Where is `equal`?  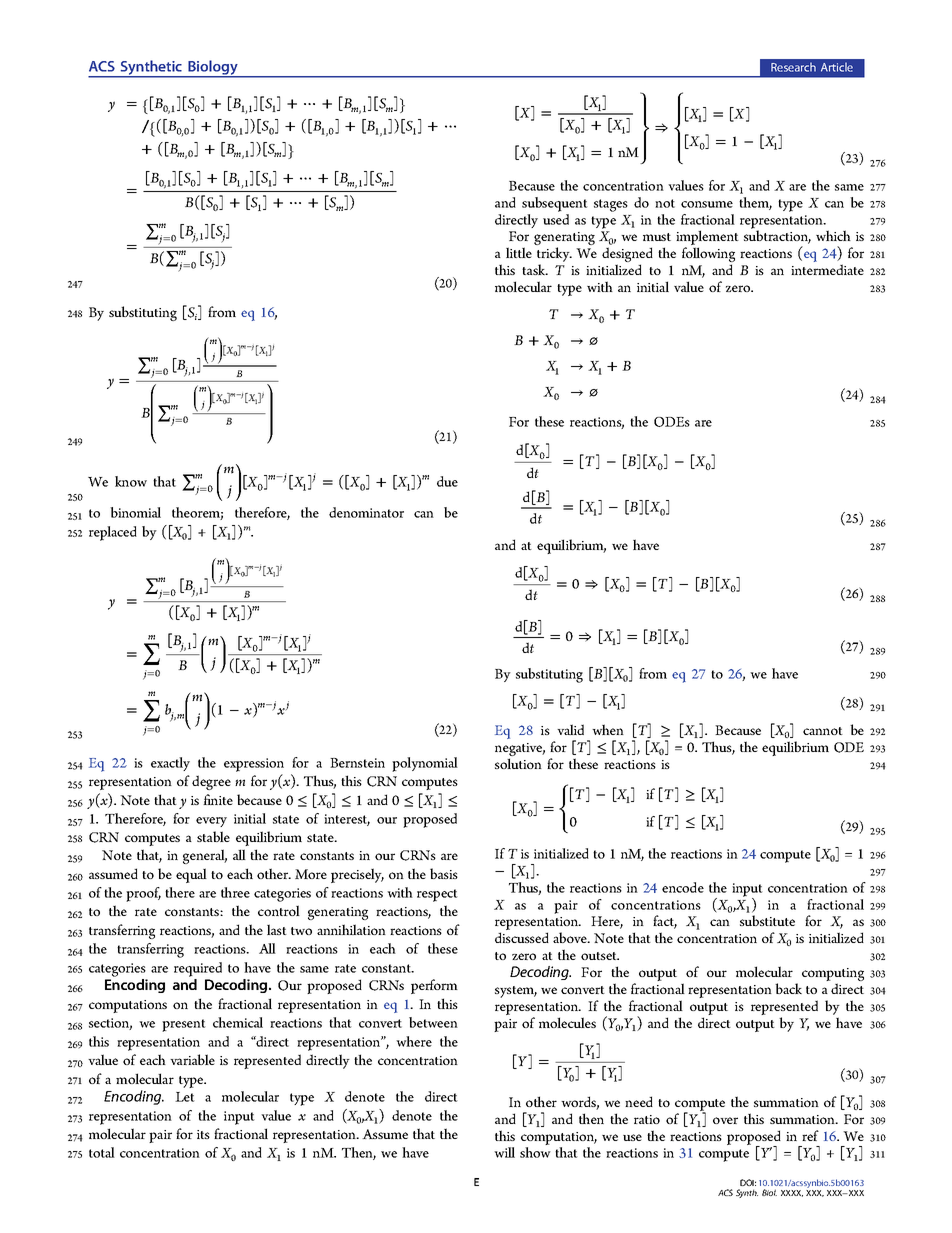 equal is located at coordinates (191, 875).
